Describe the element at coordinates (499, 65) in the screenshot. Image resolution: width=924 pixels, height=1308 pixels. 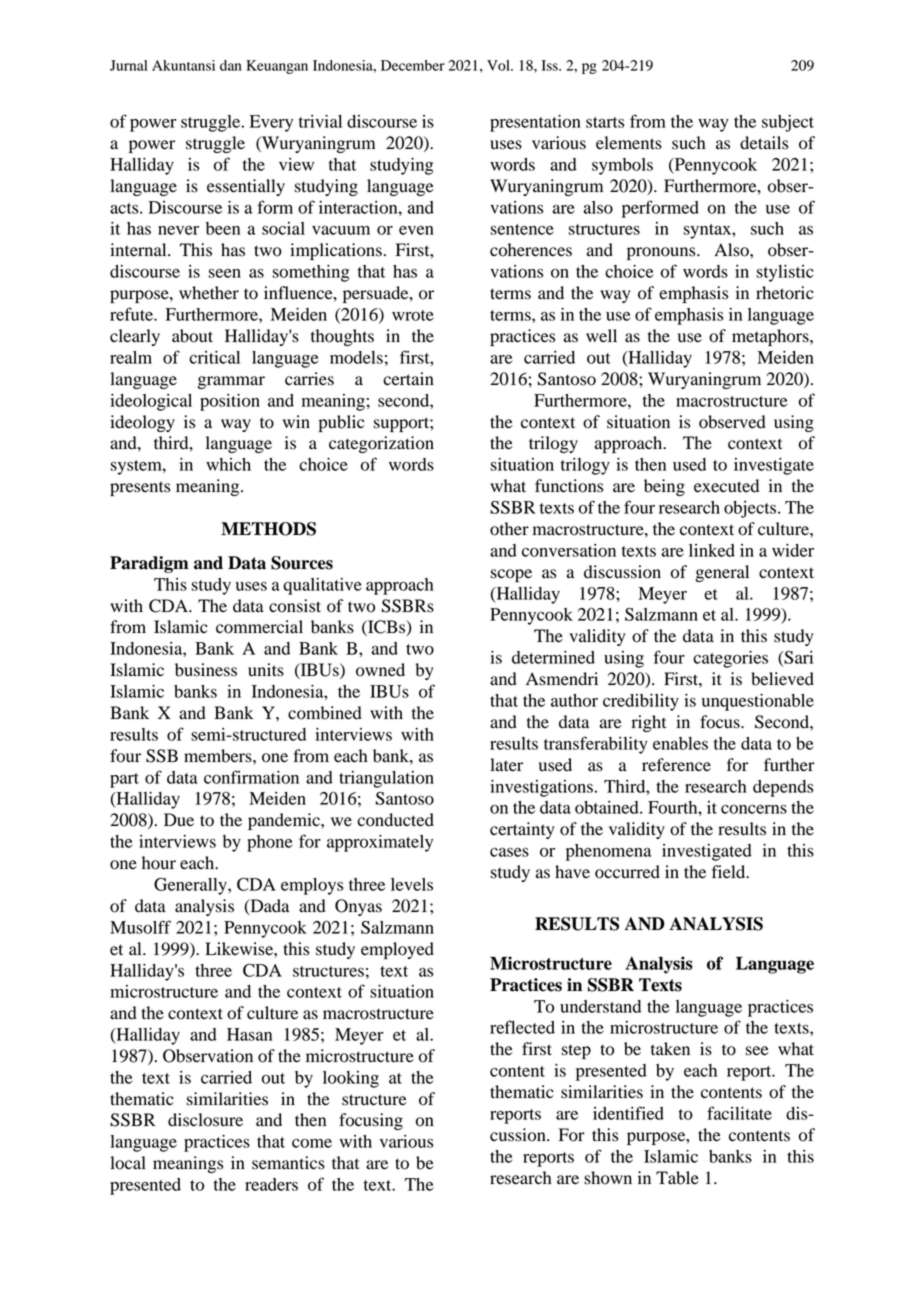
I see `Vol` at that location.
